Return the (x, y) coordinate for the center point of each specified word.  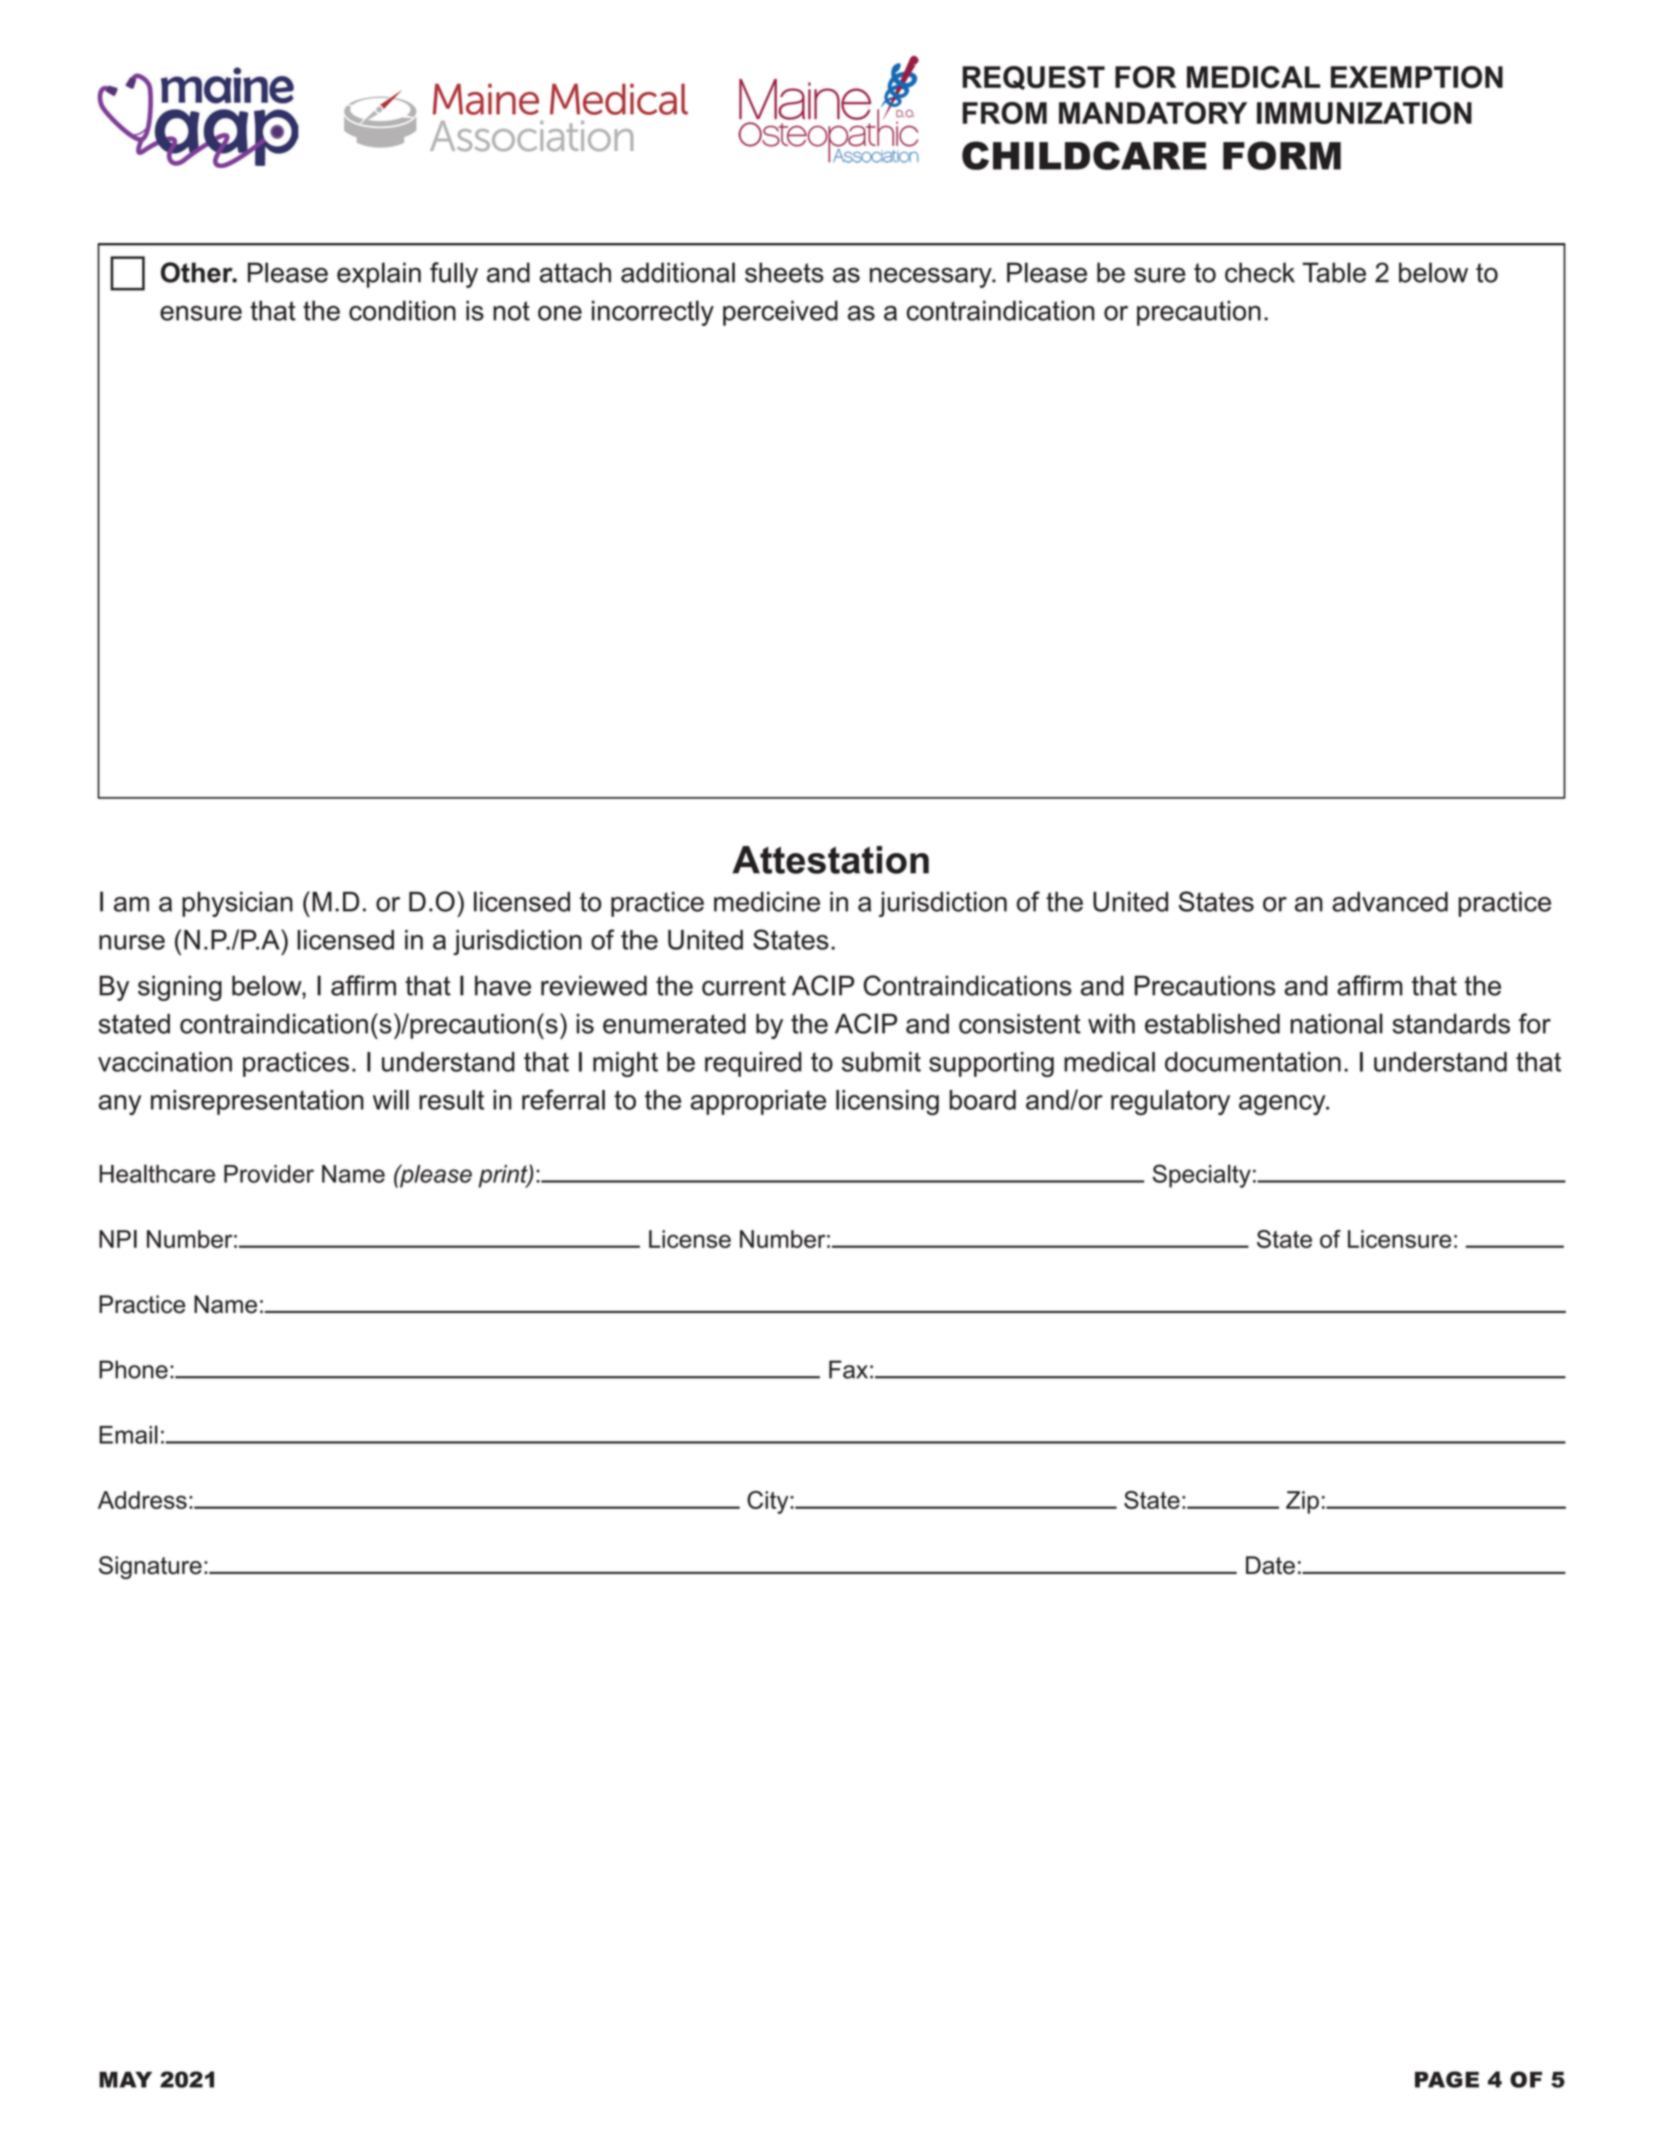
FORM (1282, 155)
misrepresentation (257, 1102)
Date (1270, 1565)
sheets (784, 272)
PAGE (1447, 2079)
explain (379, 275)
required (753, 1064)
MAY (125, 2079)
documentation (1253, 1062)
